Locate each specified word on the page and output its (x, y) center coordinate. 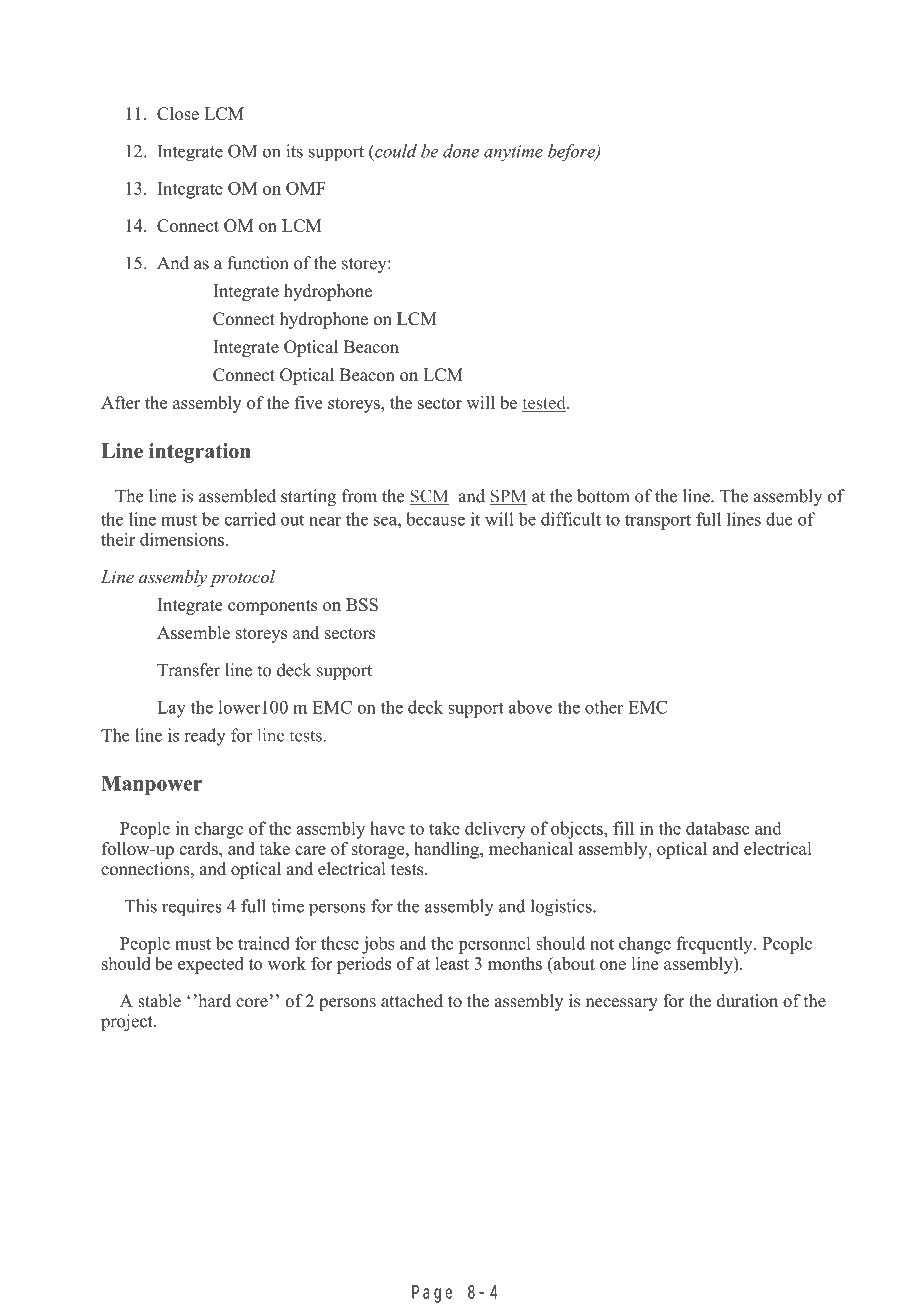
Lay (171, 709)
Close (178, 113)
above (530, 707)
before (572, 153)
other (604, 707)
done (461, 151)
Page (432, 1294)
